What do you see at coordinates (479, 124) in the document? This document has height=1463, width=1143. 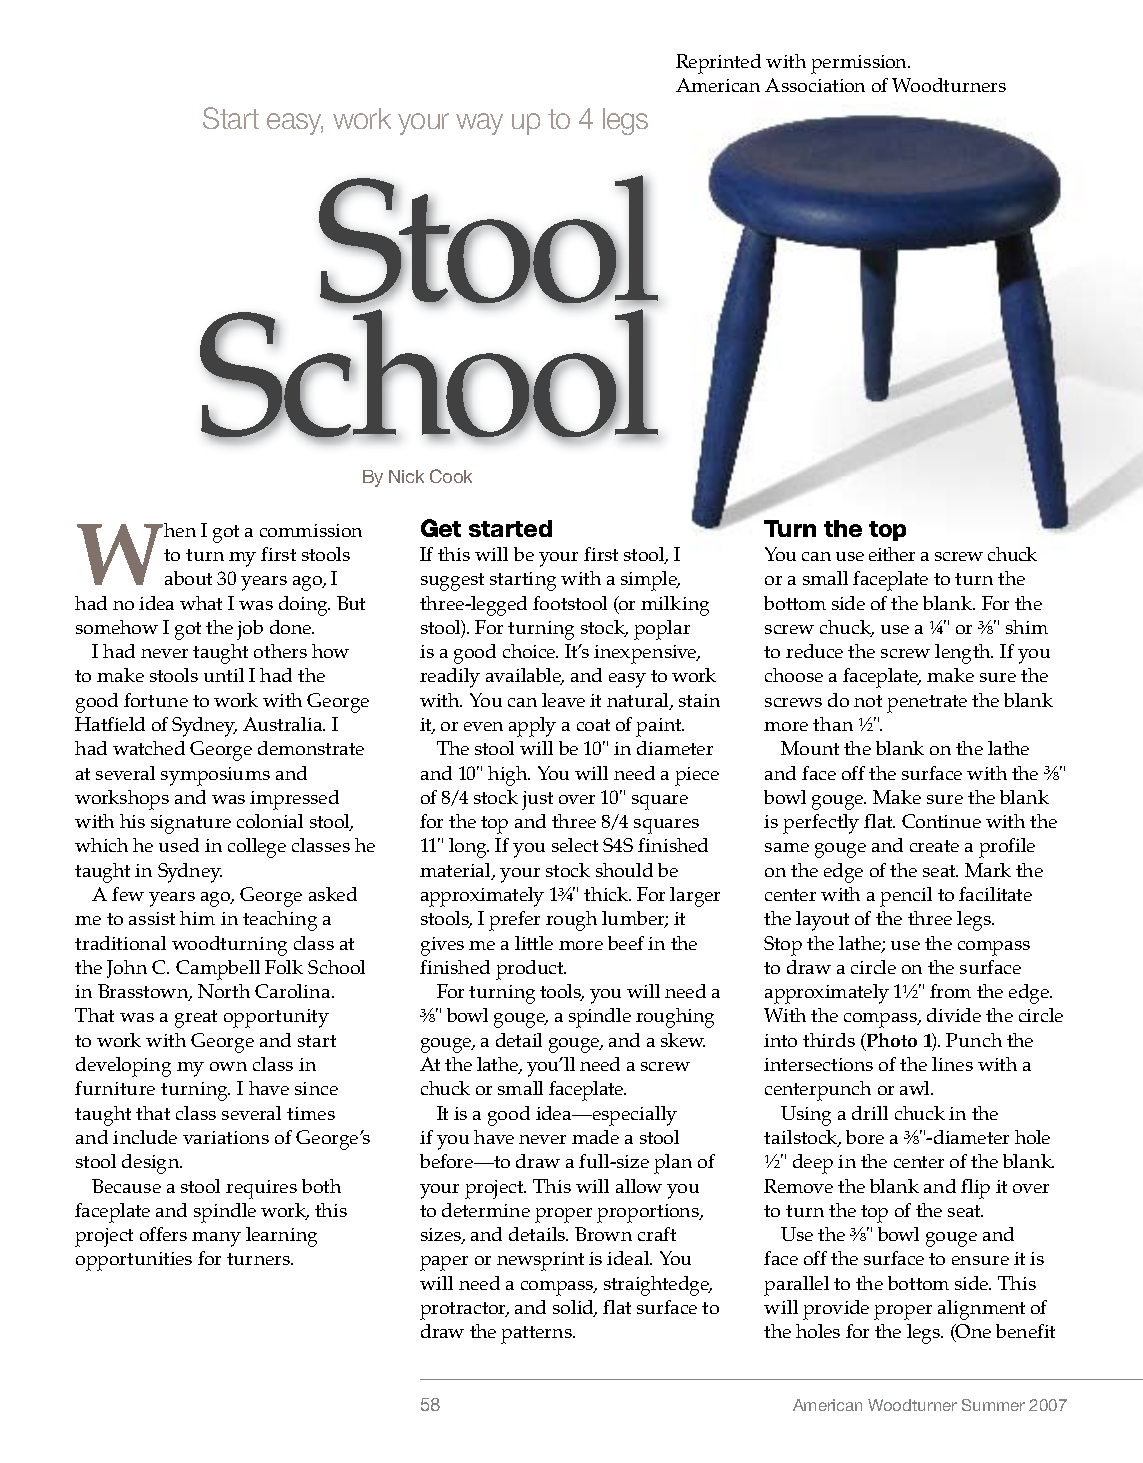 I see `way` at bounding box center [479, 124].
